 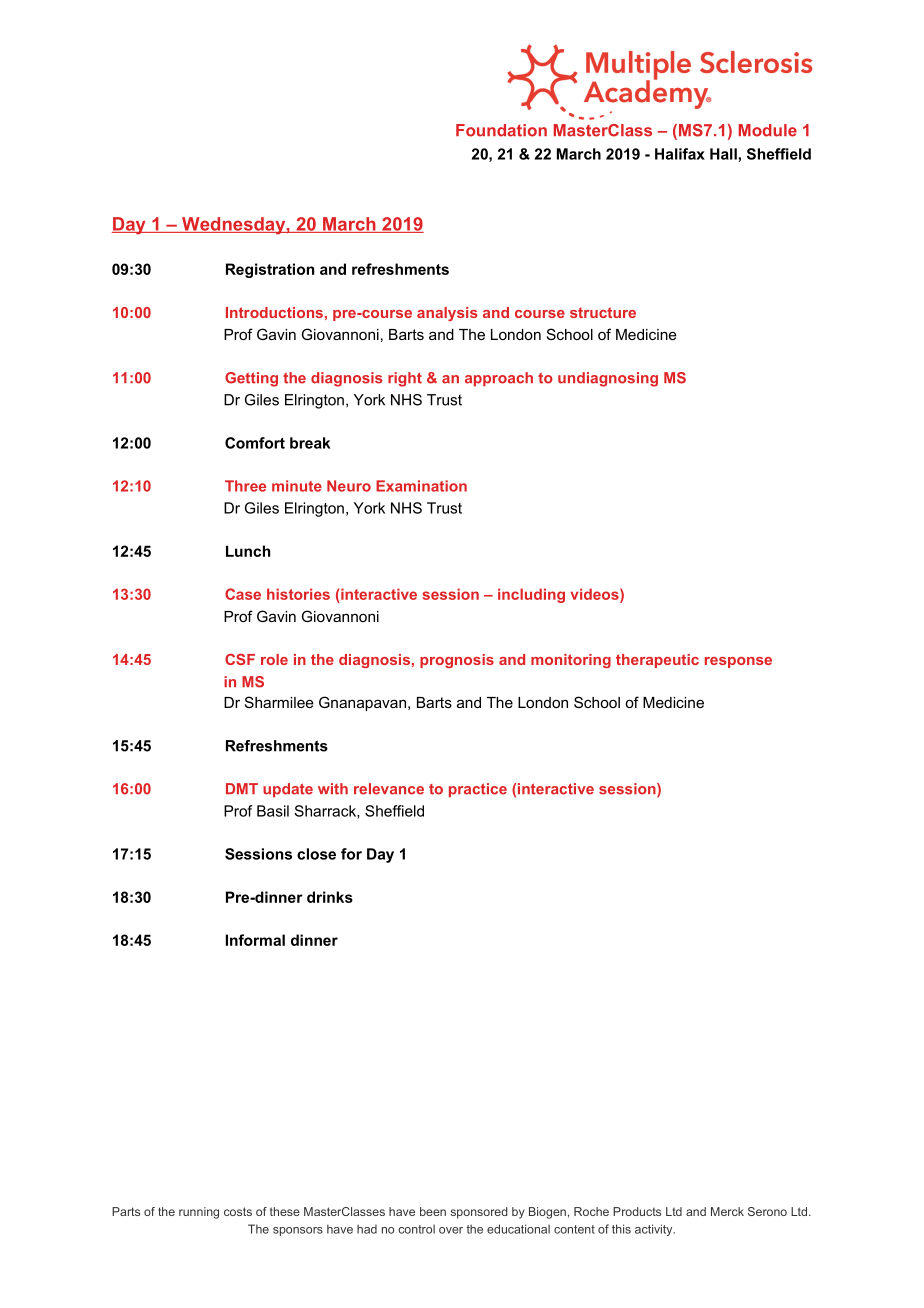 I want to click on running, so click(x=199, y=1213).
